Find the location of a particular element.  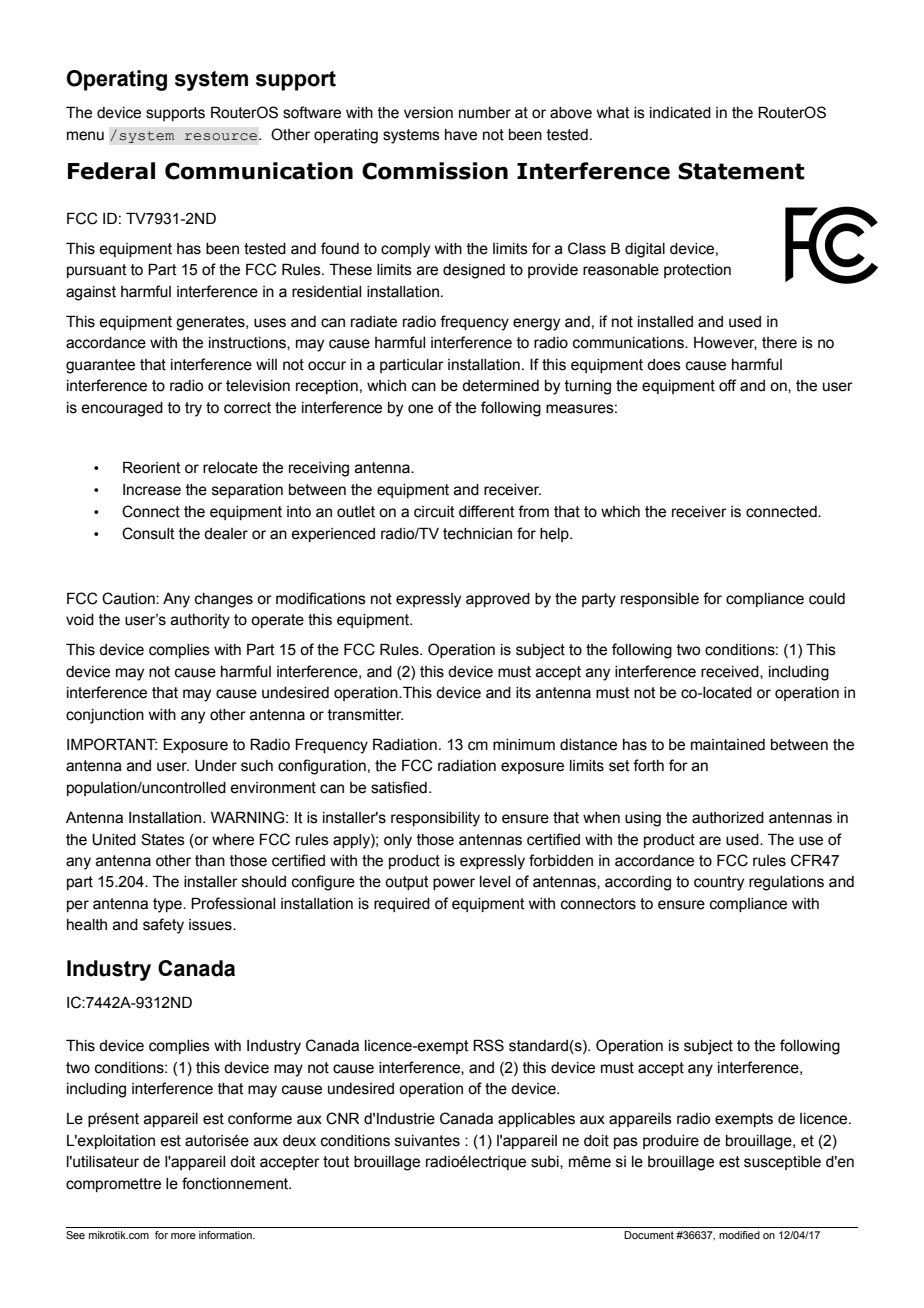

required is located at coordinates (402, 905).
